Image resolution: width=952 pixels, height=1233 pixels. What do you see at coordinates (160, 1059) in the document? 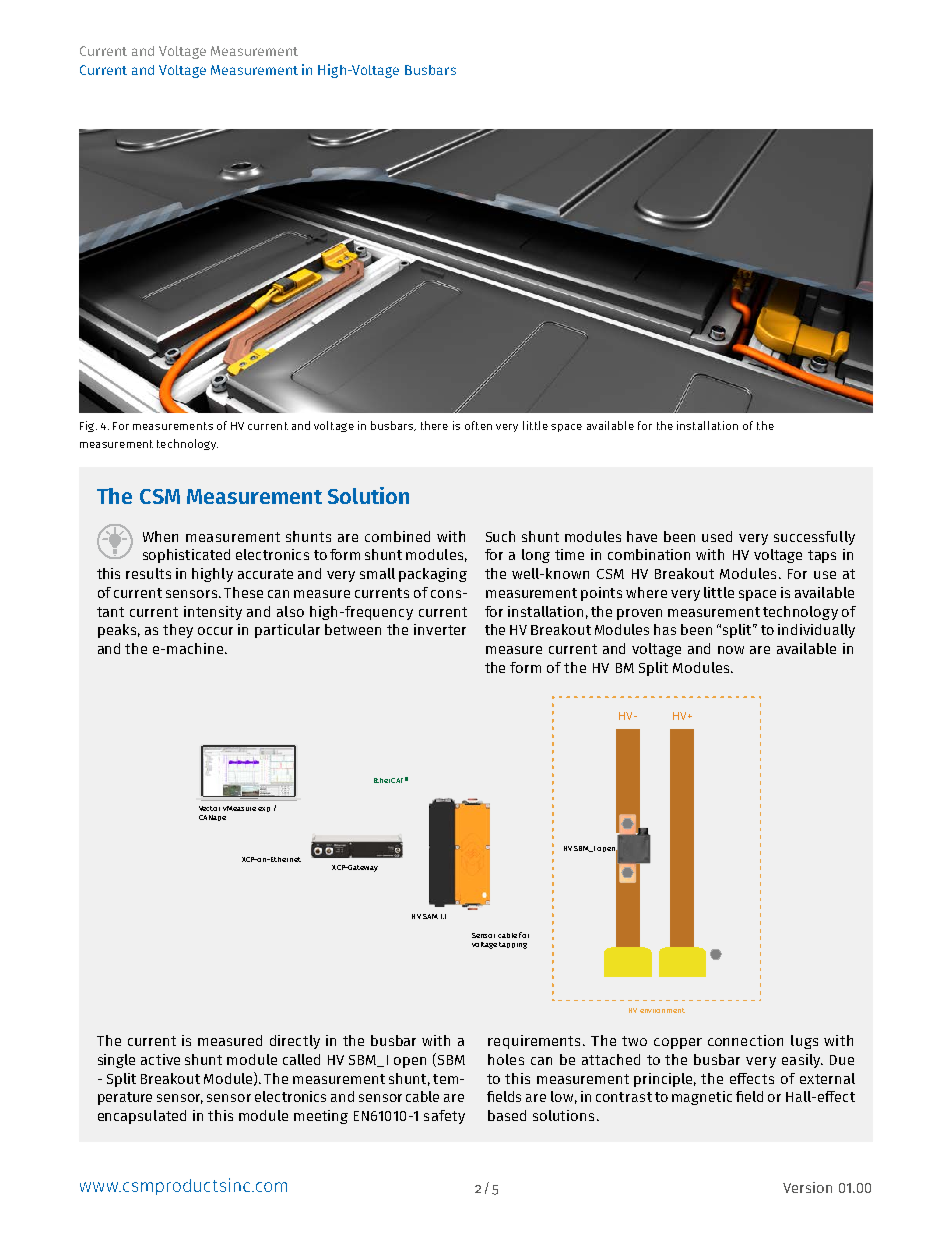
I see `active` at bounding box center [160, 1059].
